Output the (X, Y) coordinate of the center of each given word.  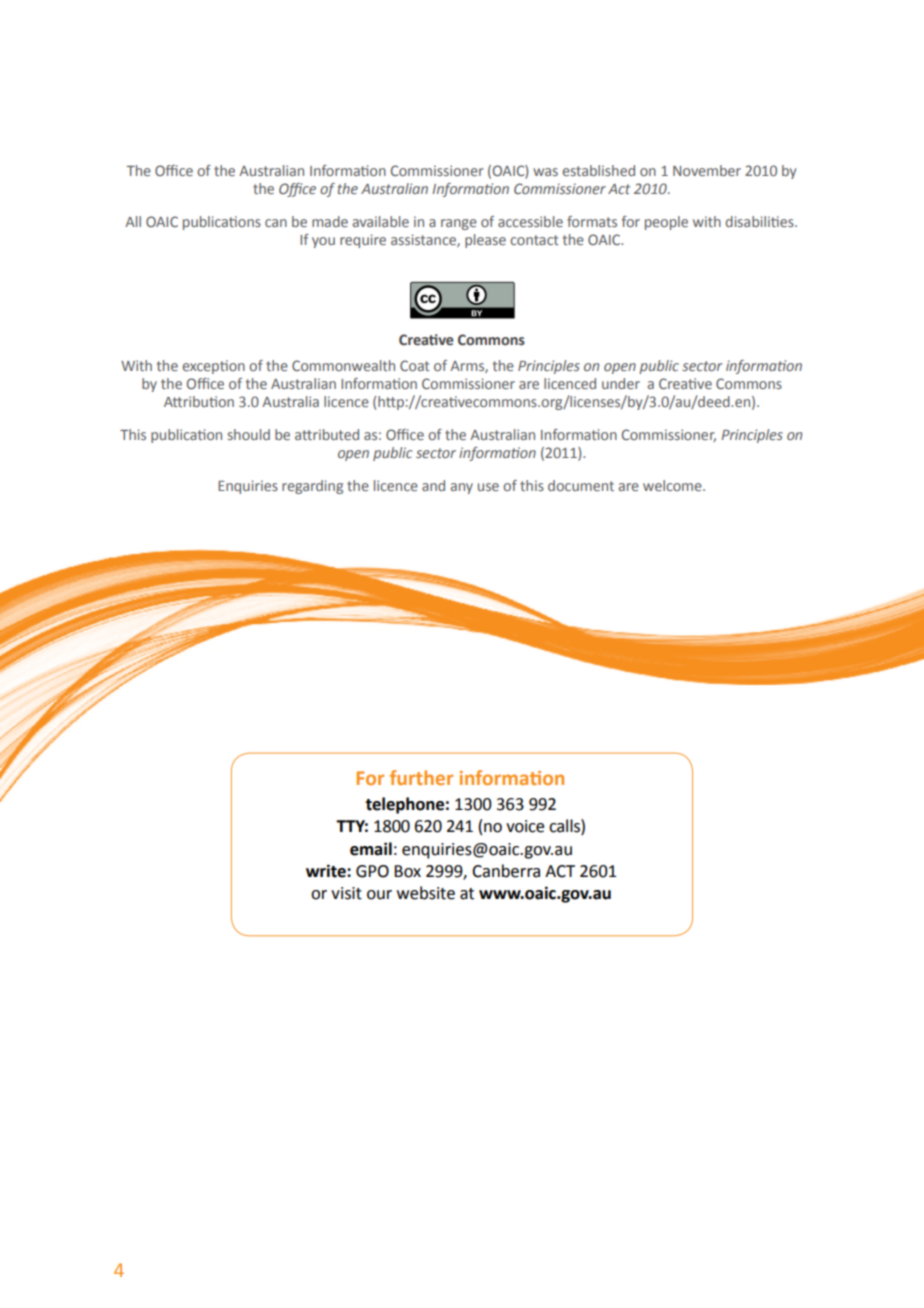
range (459, 224)
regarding (312, 487)
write (327, 871)
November (707, 170)
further (421, 777)
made (330, 221)
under (621, 383)
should (249, 434)
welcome (673, 485)
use (488, 487)
